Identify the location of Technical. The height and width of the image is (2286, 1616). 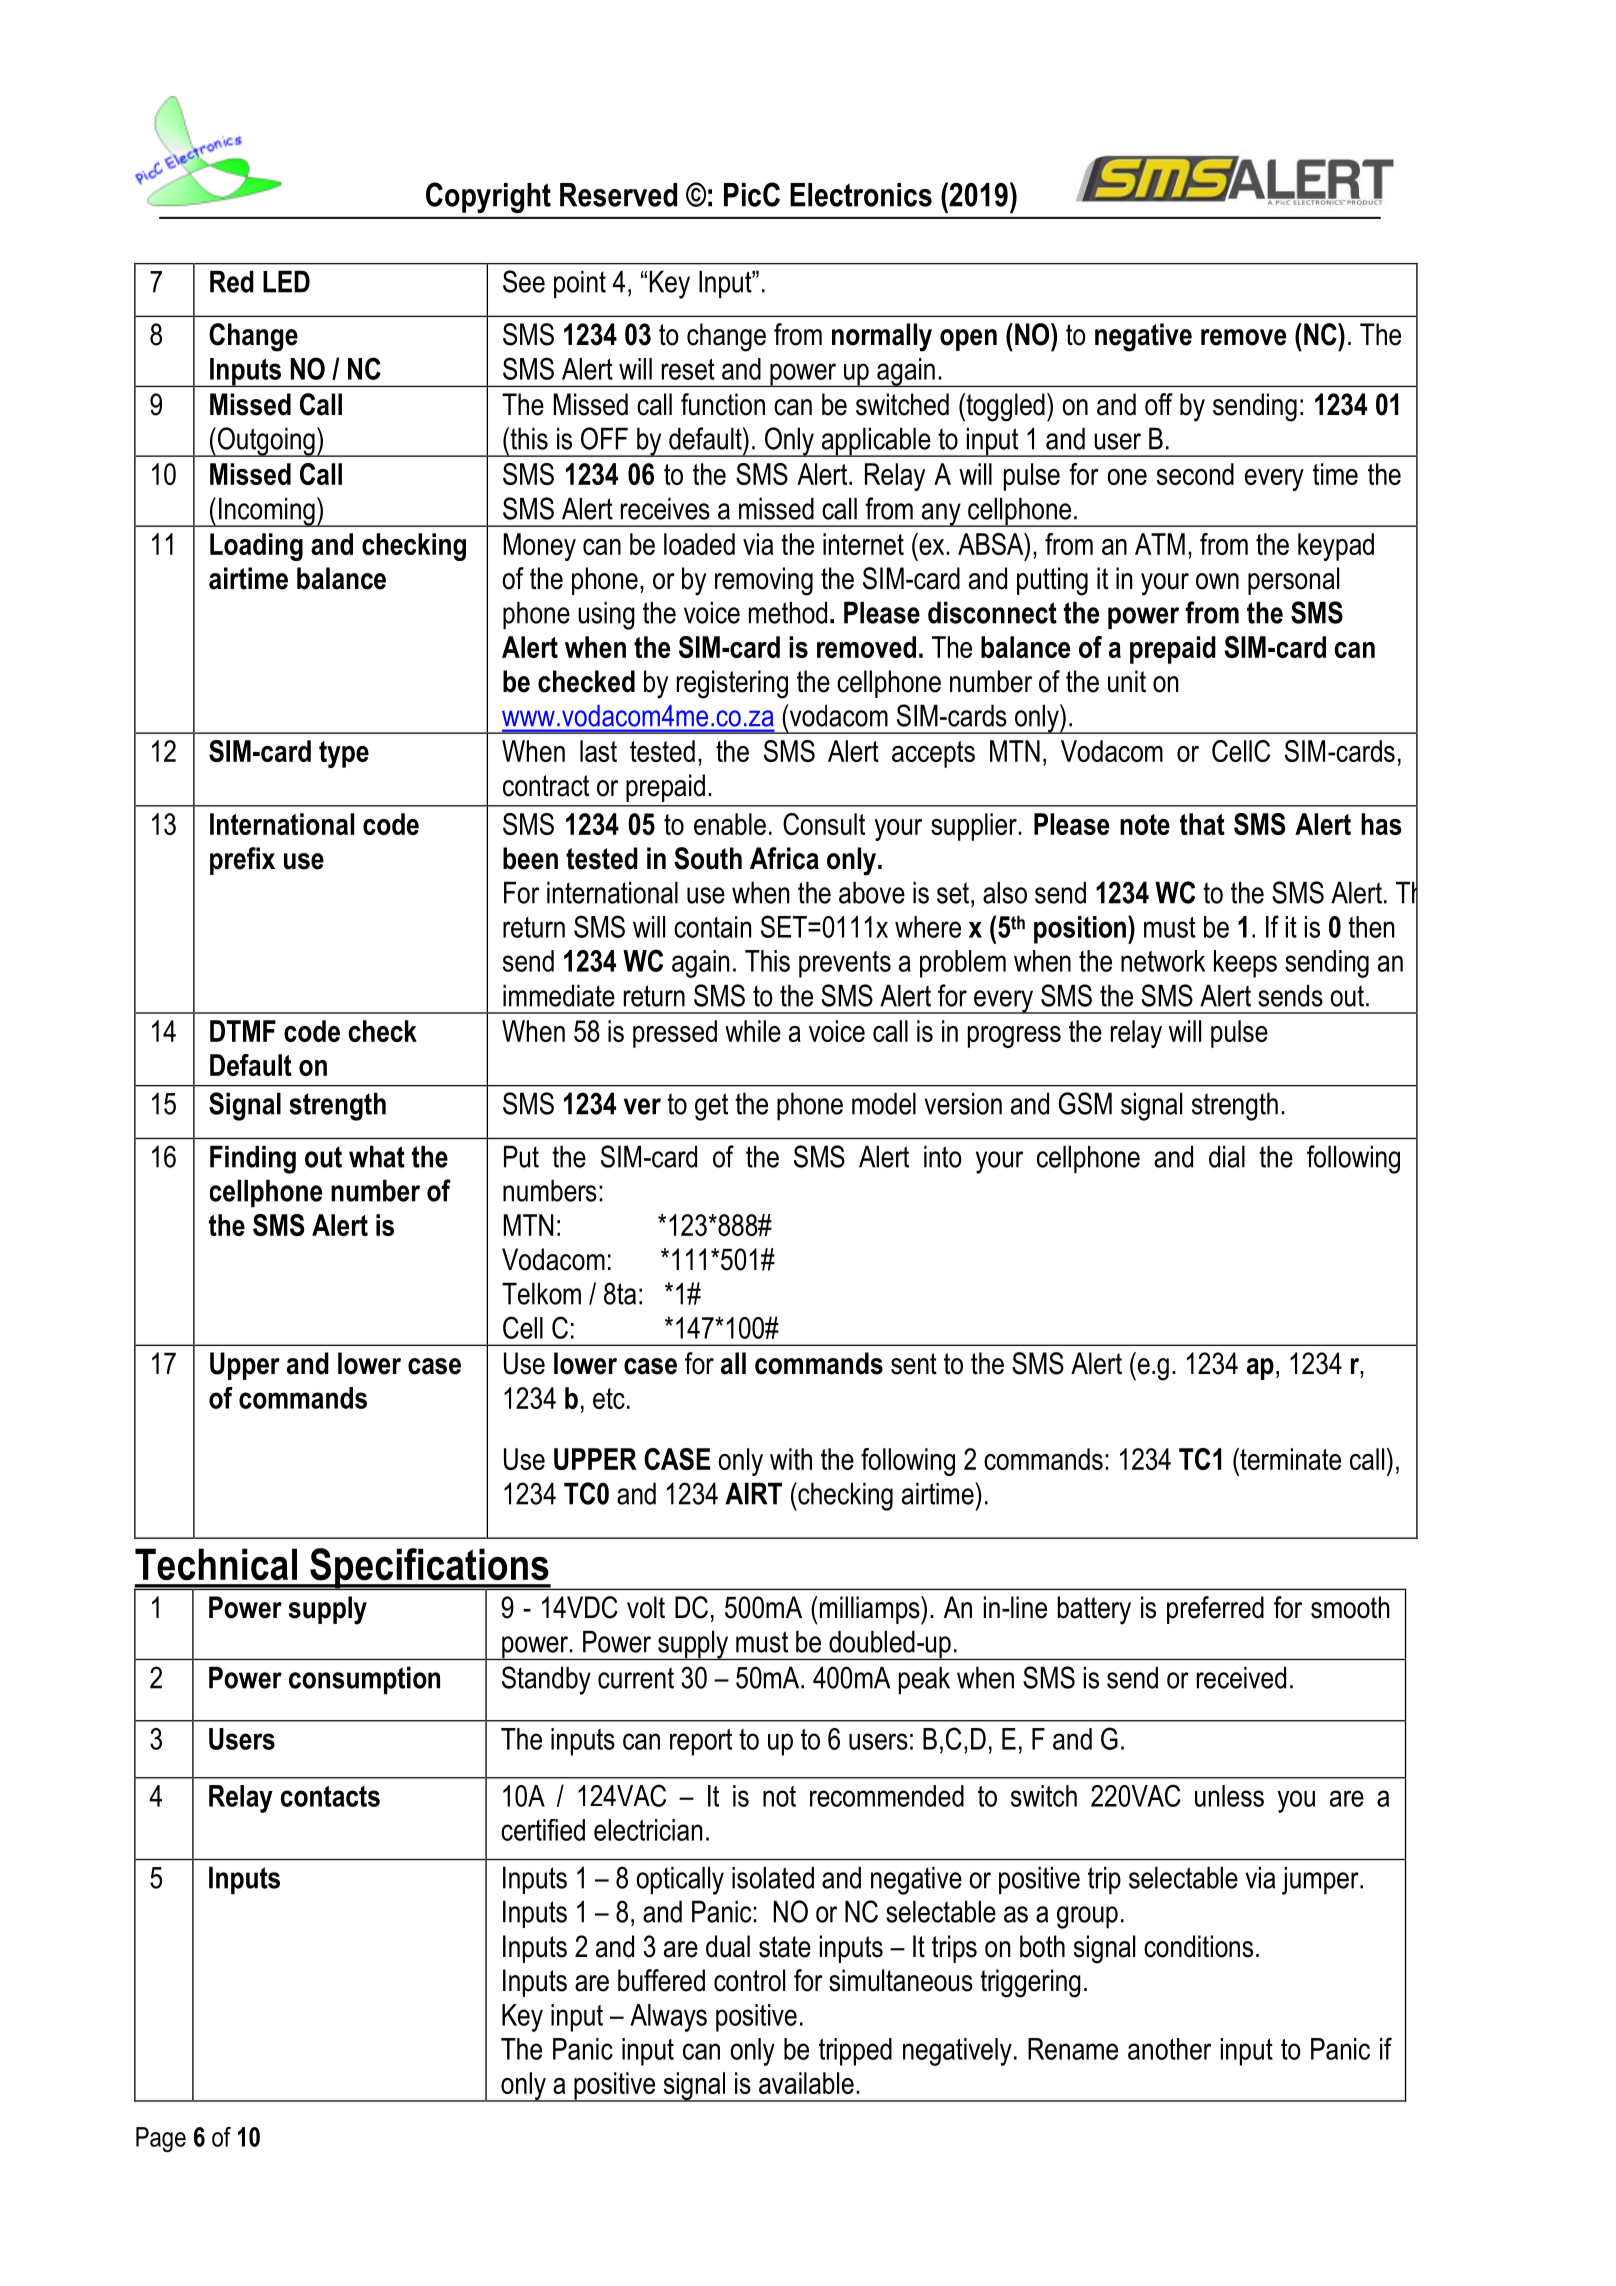
(216, 1564).
